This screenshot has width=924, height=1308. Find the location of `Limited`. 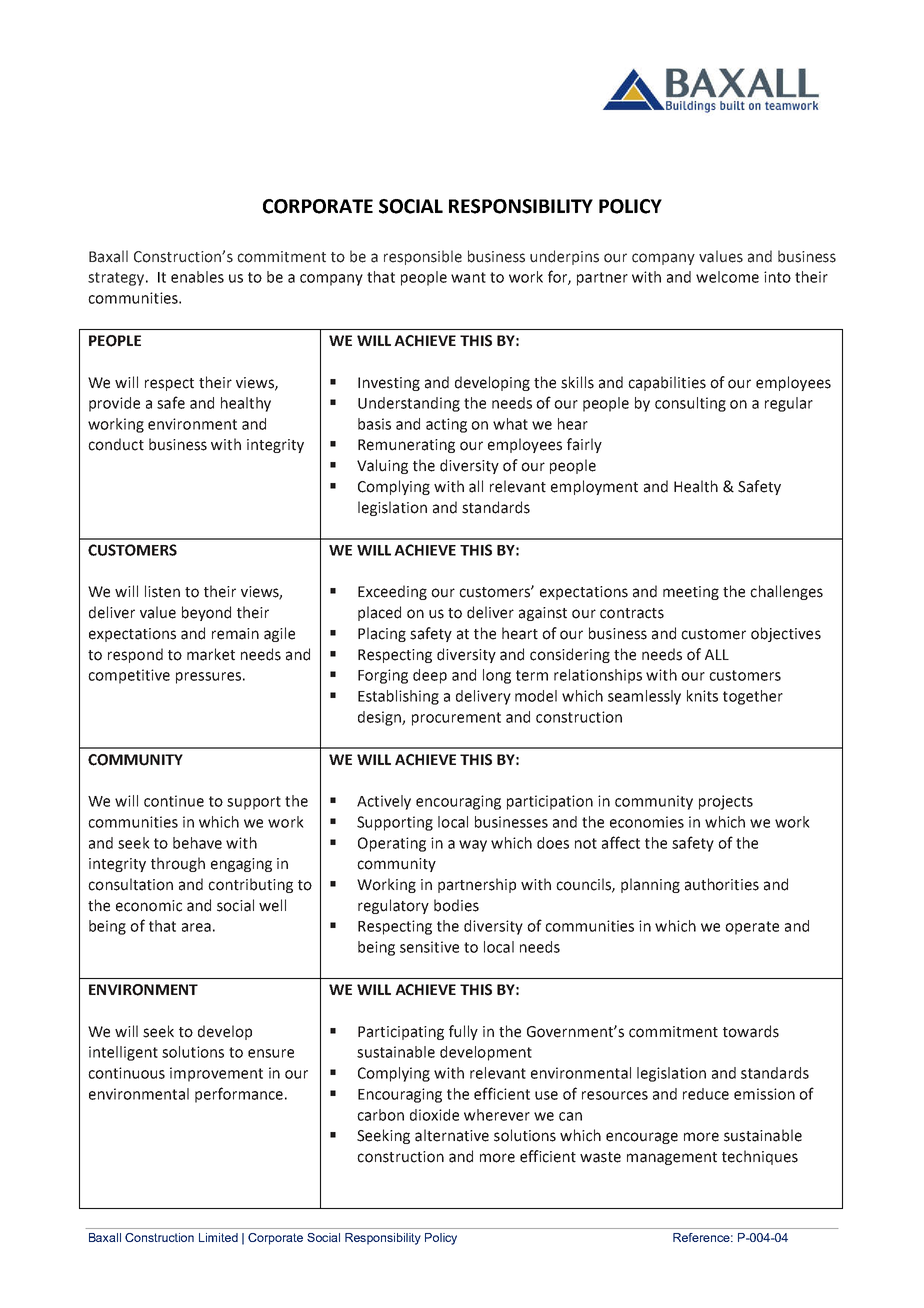

Limited is located at coordinates (218, 1237).
